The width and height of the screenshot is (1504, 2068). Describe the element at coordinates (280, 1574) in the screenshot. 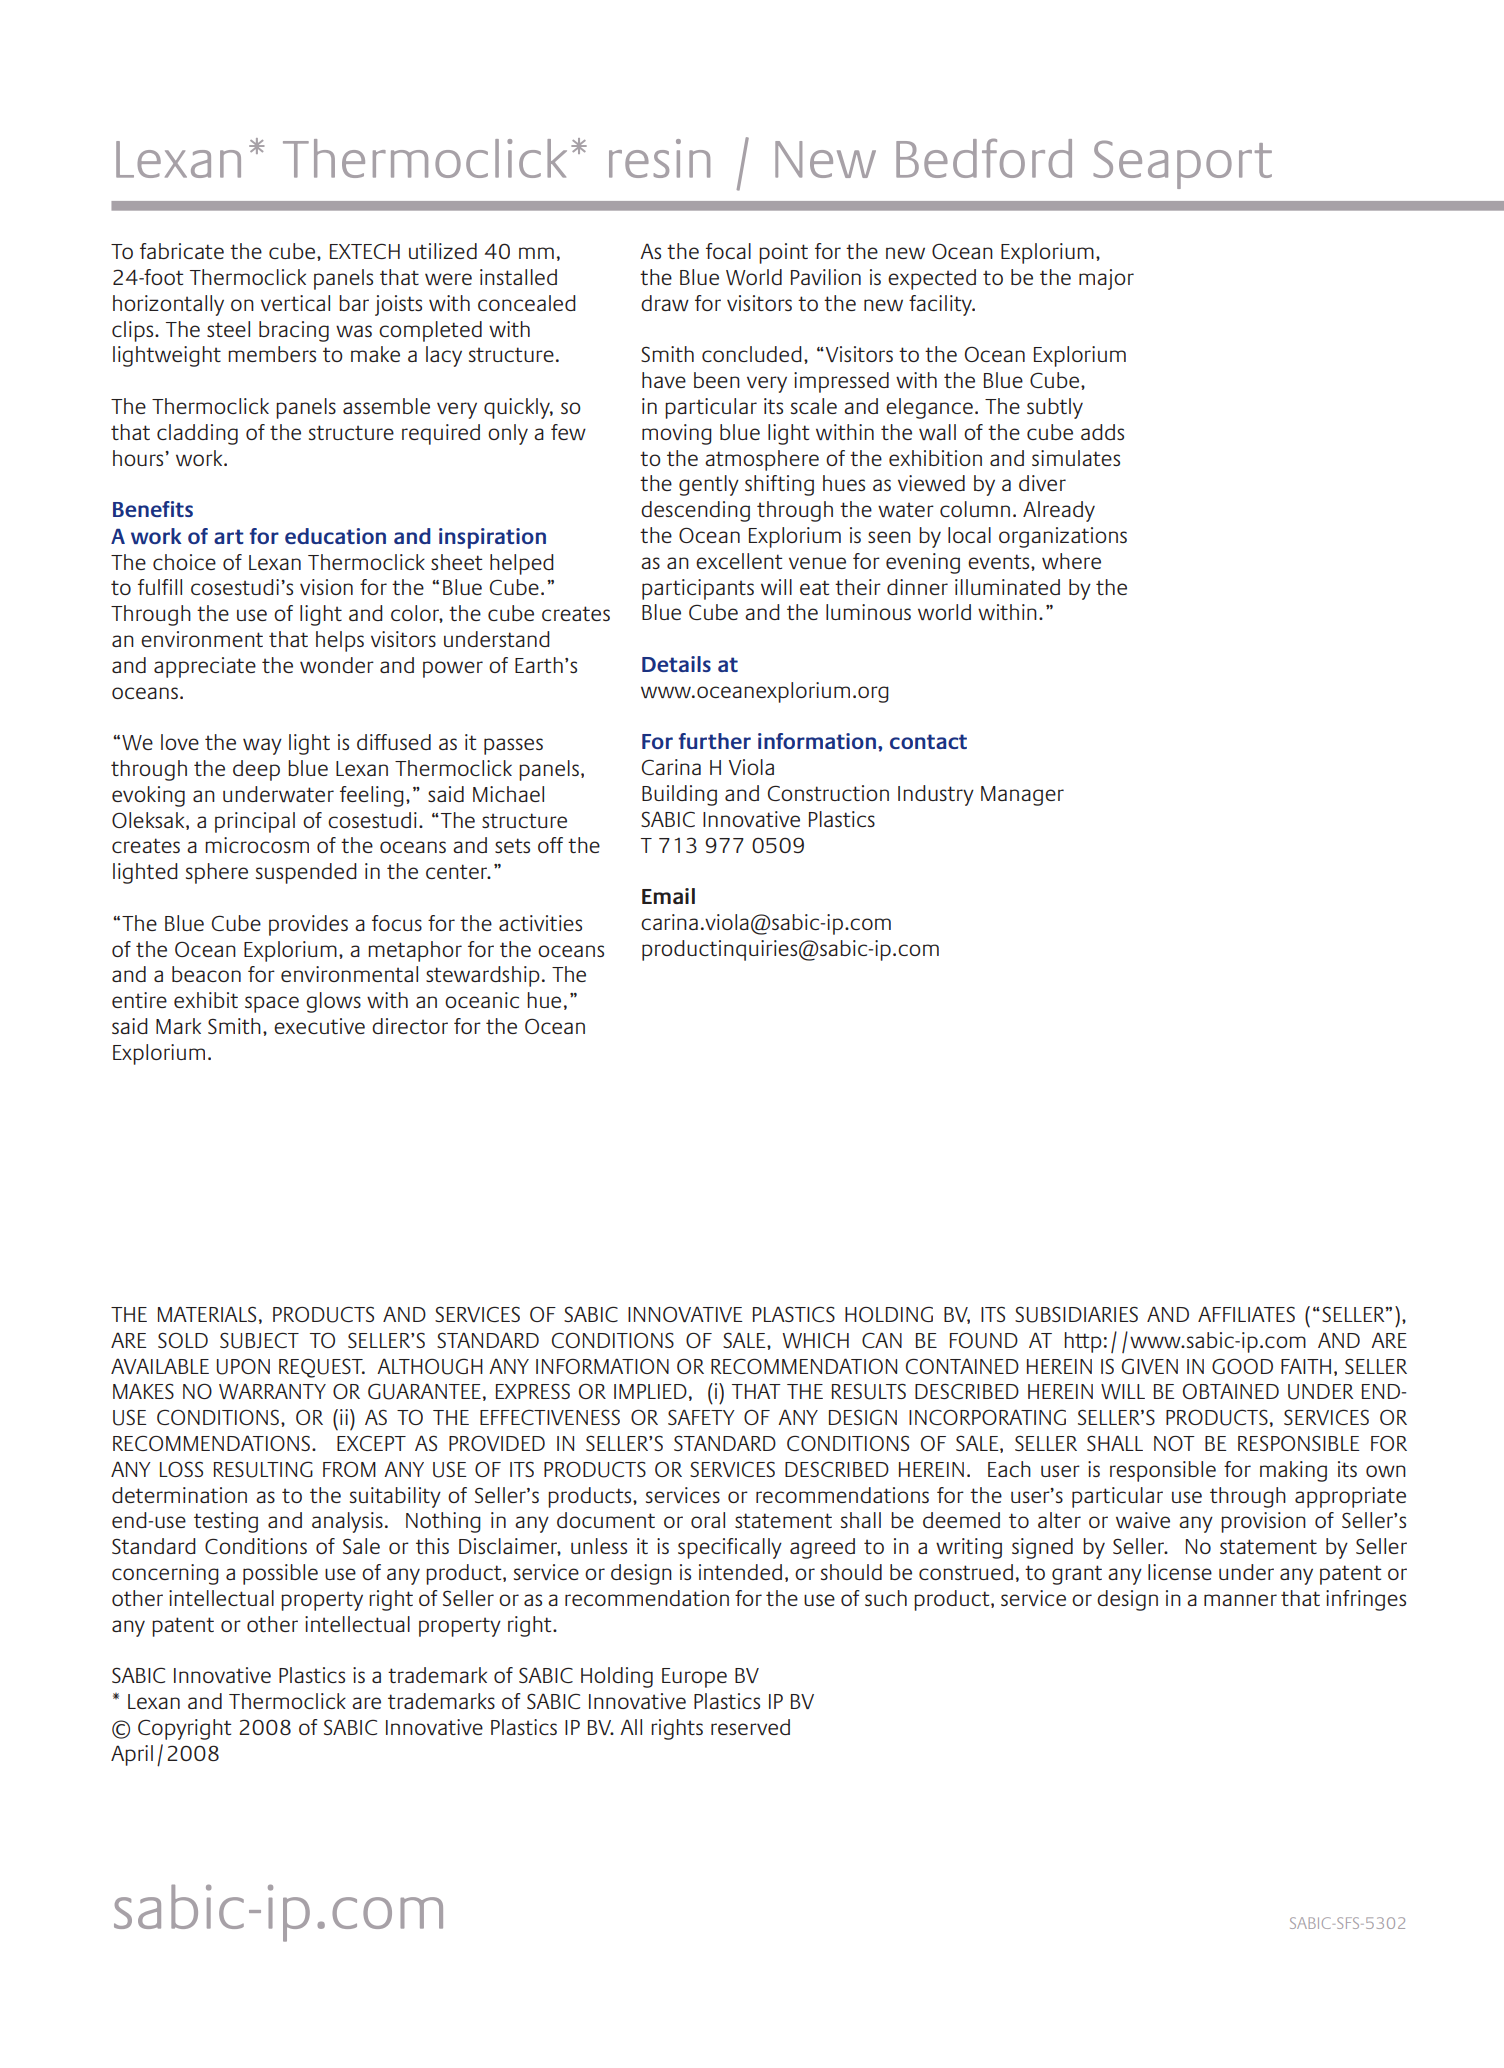

I see `possible` at that location.
